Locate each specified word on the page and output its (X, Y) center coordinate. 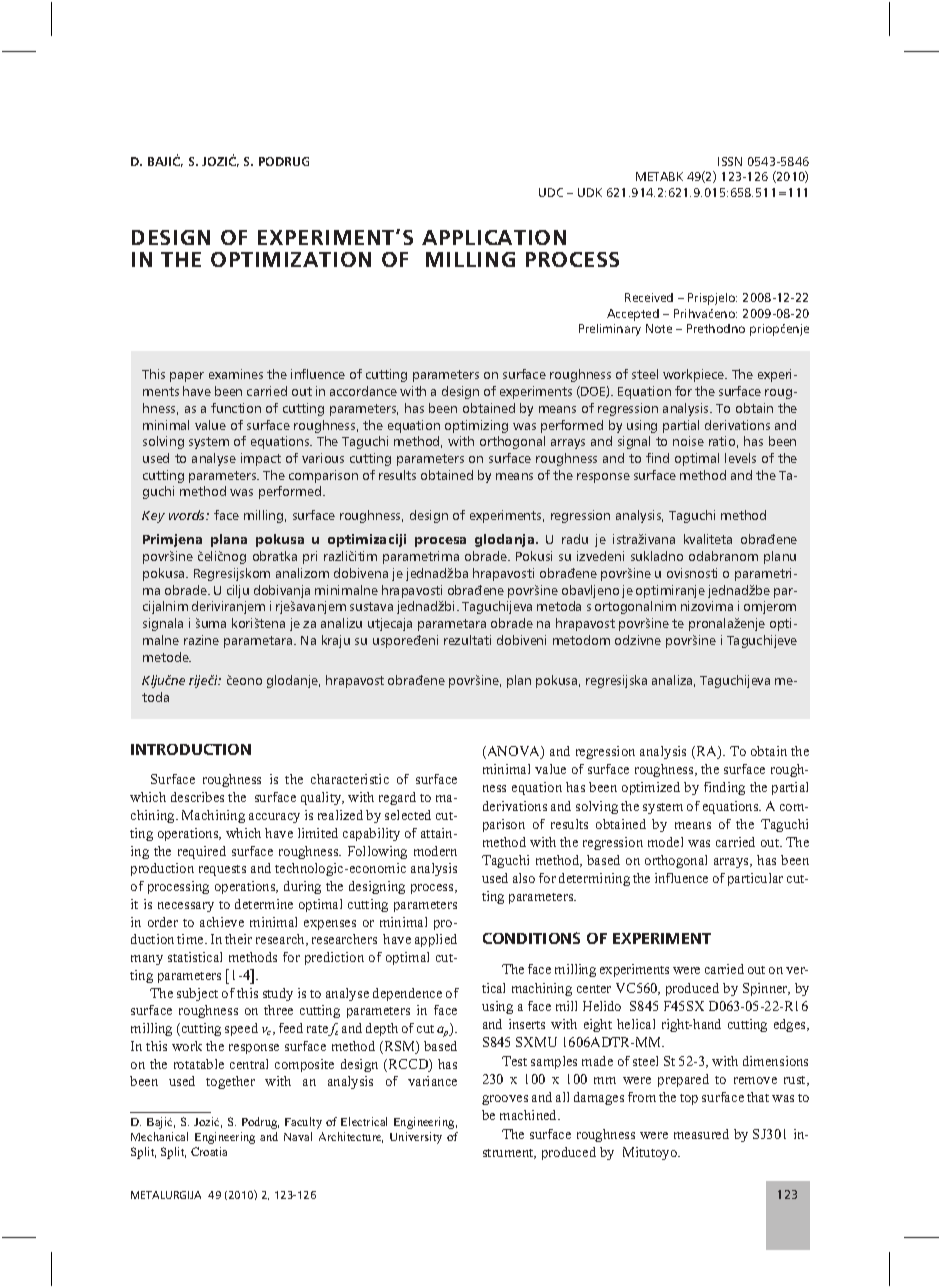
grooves (505, 1100)
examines (236, 374)
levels (740, 458)
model (665, 842)
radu (575, 539)
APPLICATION (494, 237)
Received (649, 297)
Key (153, 517)
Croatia (209, 1151)
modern (435, 851)
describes (197, 797)
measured (701, 1134)
